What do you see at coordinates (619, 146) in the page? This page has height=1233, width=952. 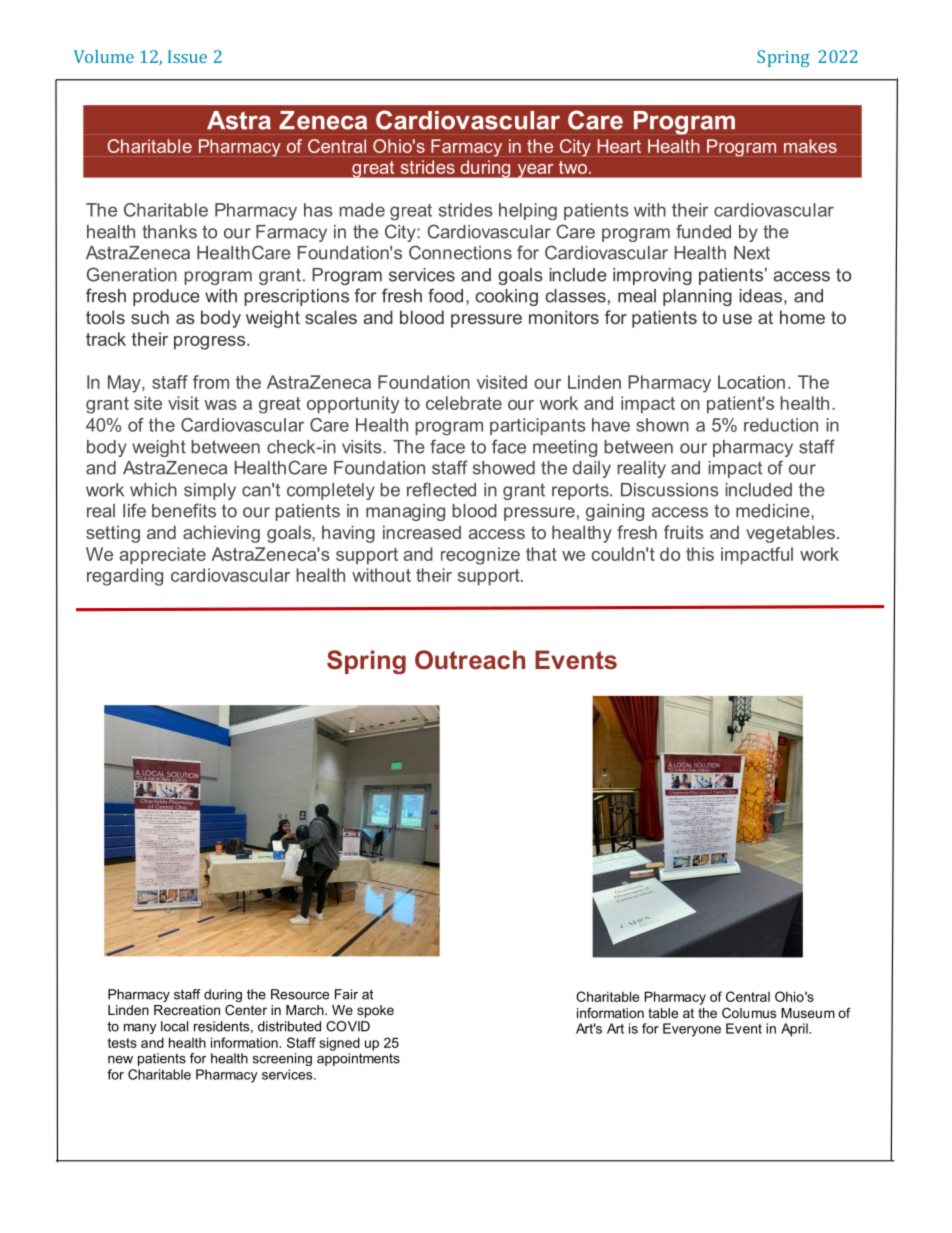 I see `Heart` at bounding box center [619, 146].
